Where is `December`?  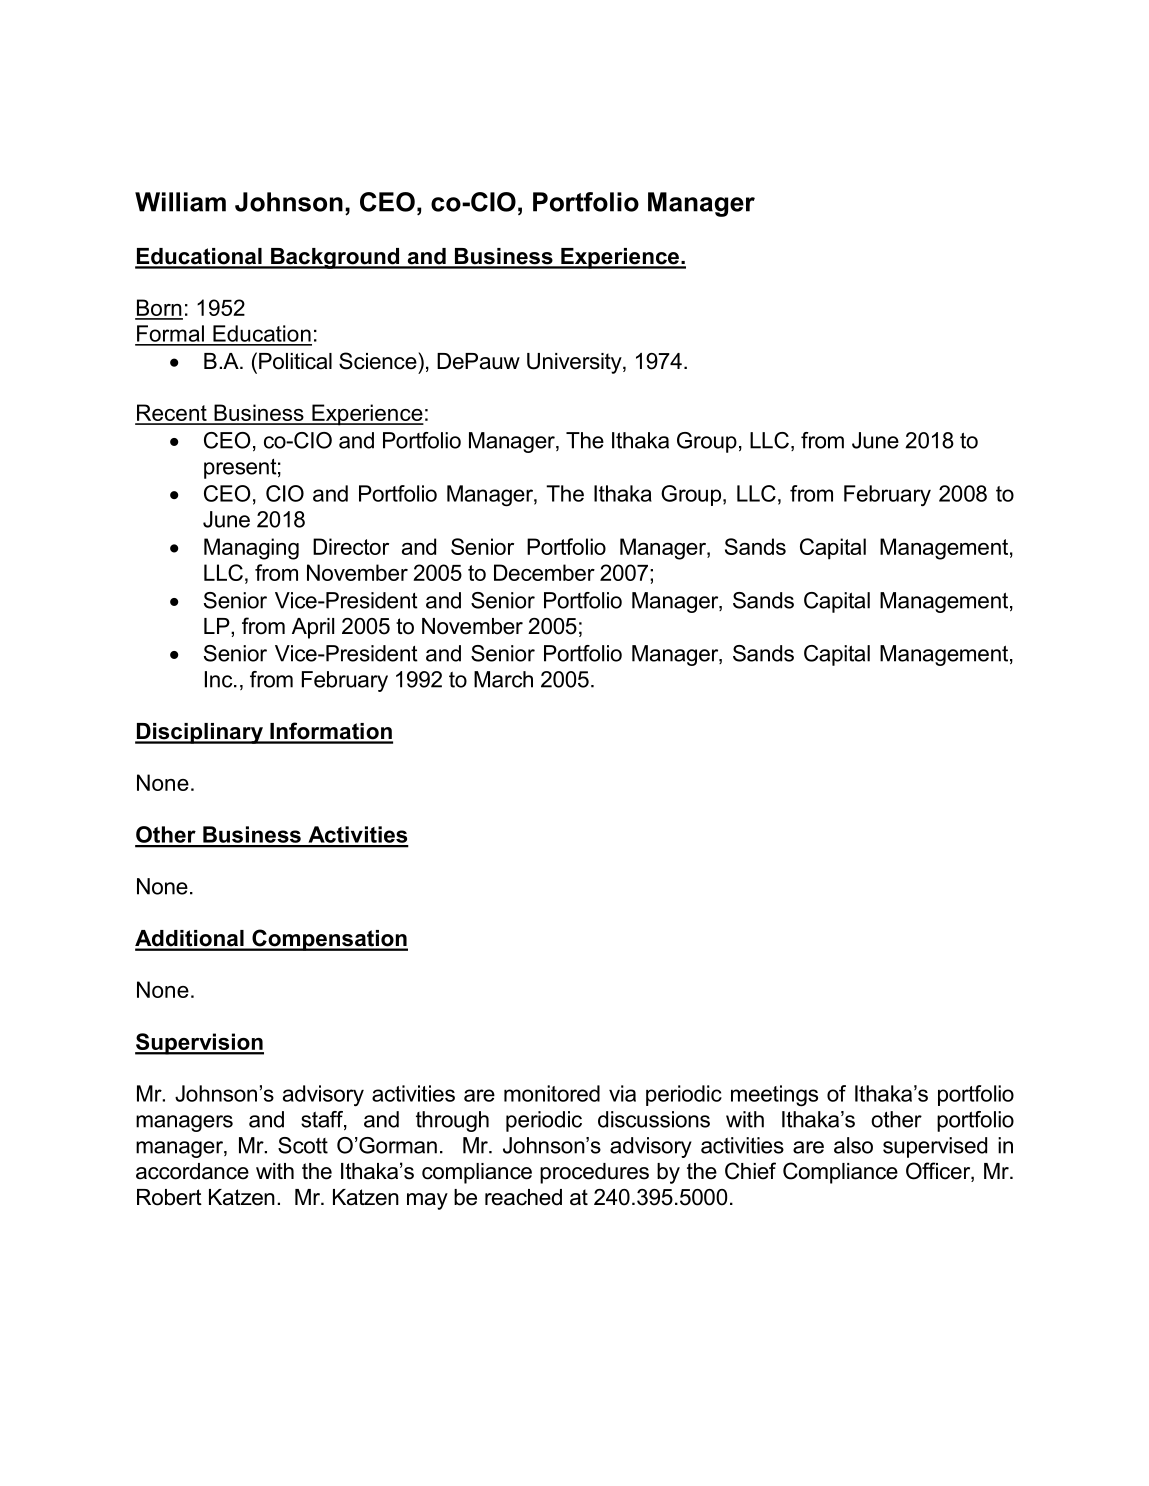
December is located at coordinates (544, 572).
